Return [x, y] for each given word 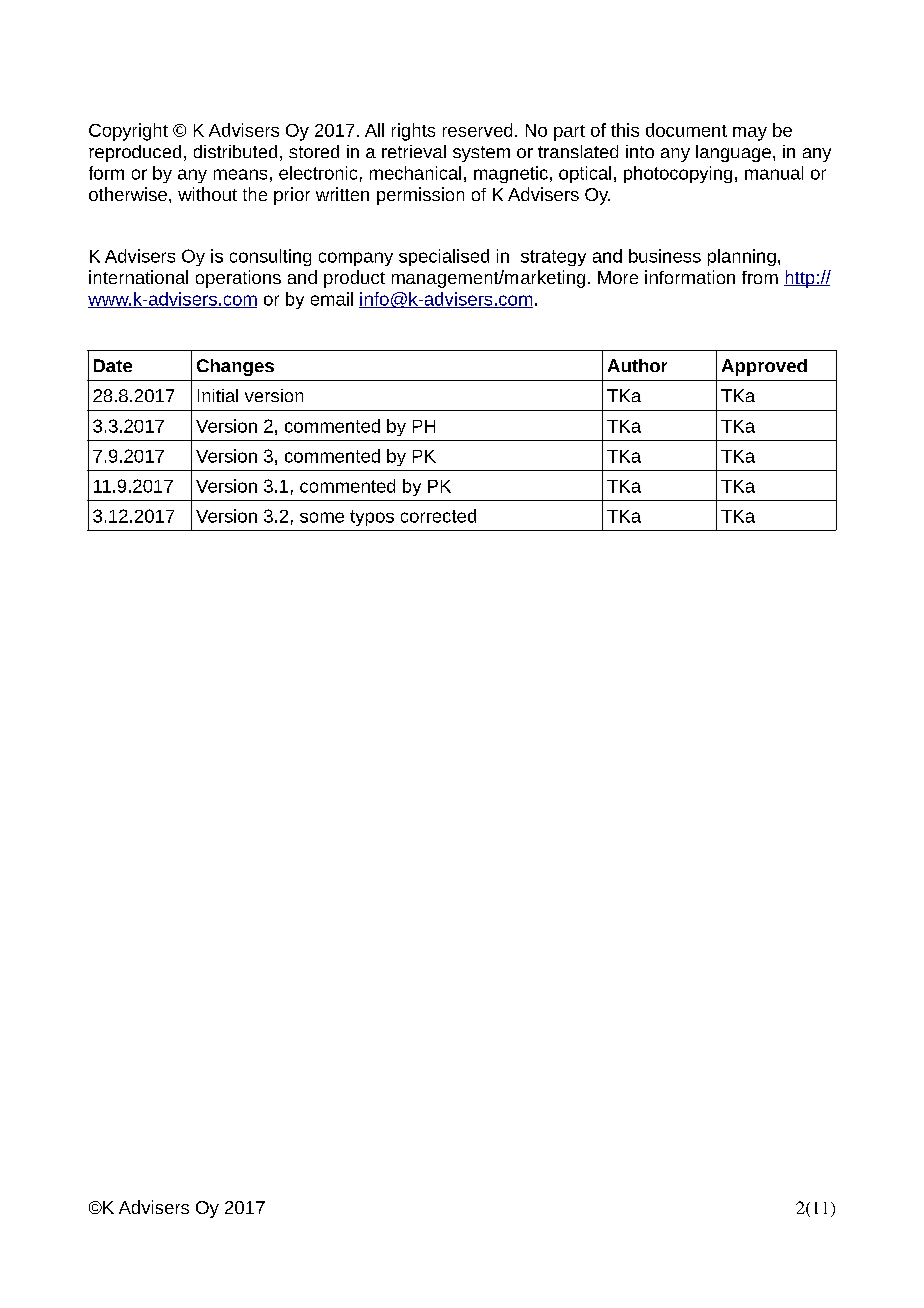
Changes [235, 367]
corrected [438, 516]
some [322, 517]
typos [372, 518]
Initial [218, 395]
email [332, 299]
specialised [444, 257]
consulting [270, 257]
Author [637, 365]
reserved [477, 130]
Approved [764, 367]
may [750, 134]
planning [742, 257]
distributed [235, 151]
